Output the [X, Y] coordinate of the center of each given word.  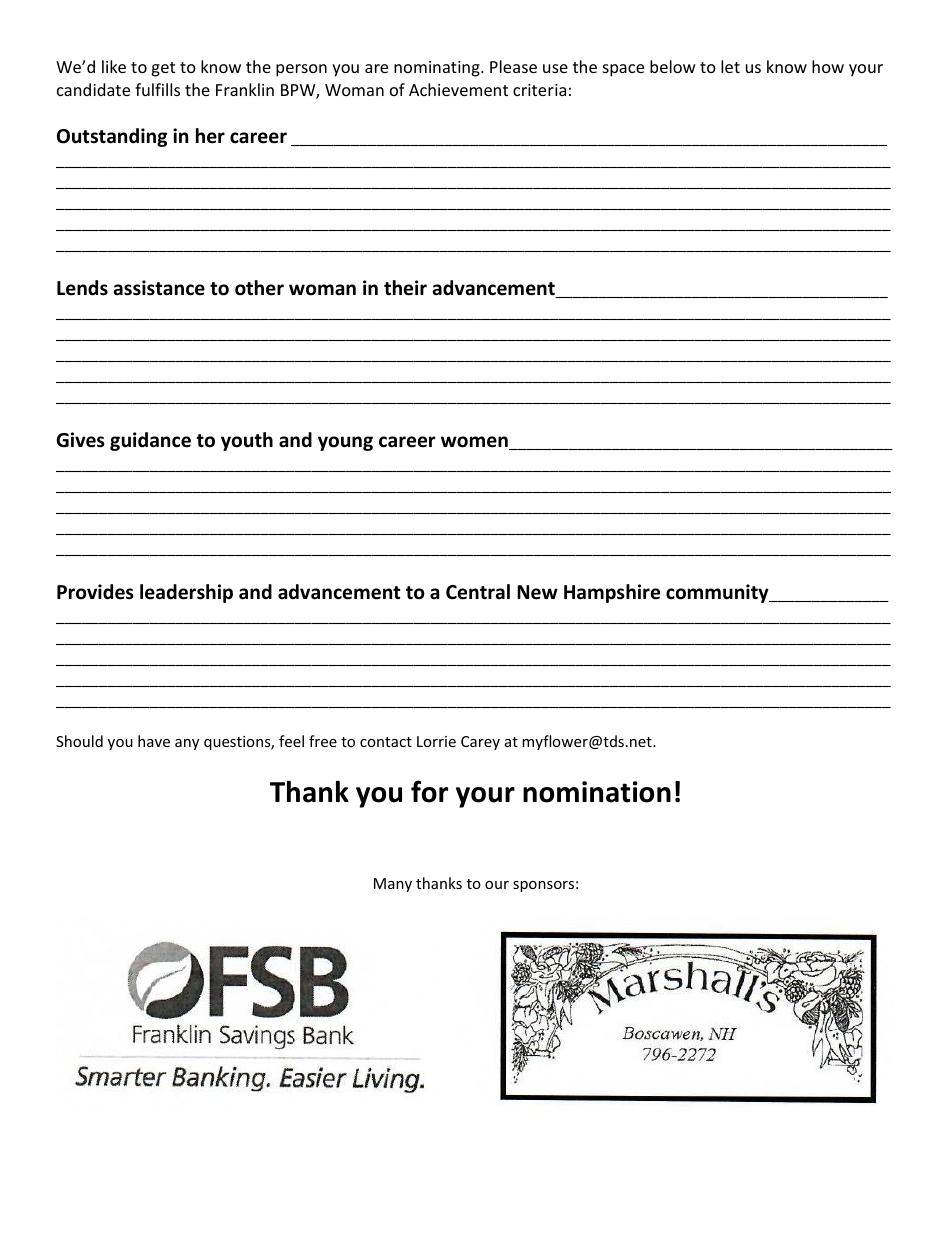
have [154, 741]
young [345, 443]
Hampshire [612, 593]
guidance [150, 441]
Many [393, 885]
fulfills [157, 89]
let [730, 66]
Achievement [458, 89]
